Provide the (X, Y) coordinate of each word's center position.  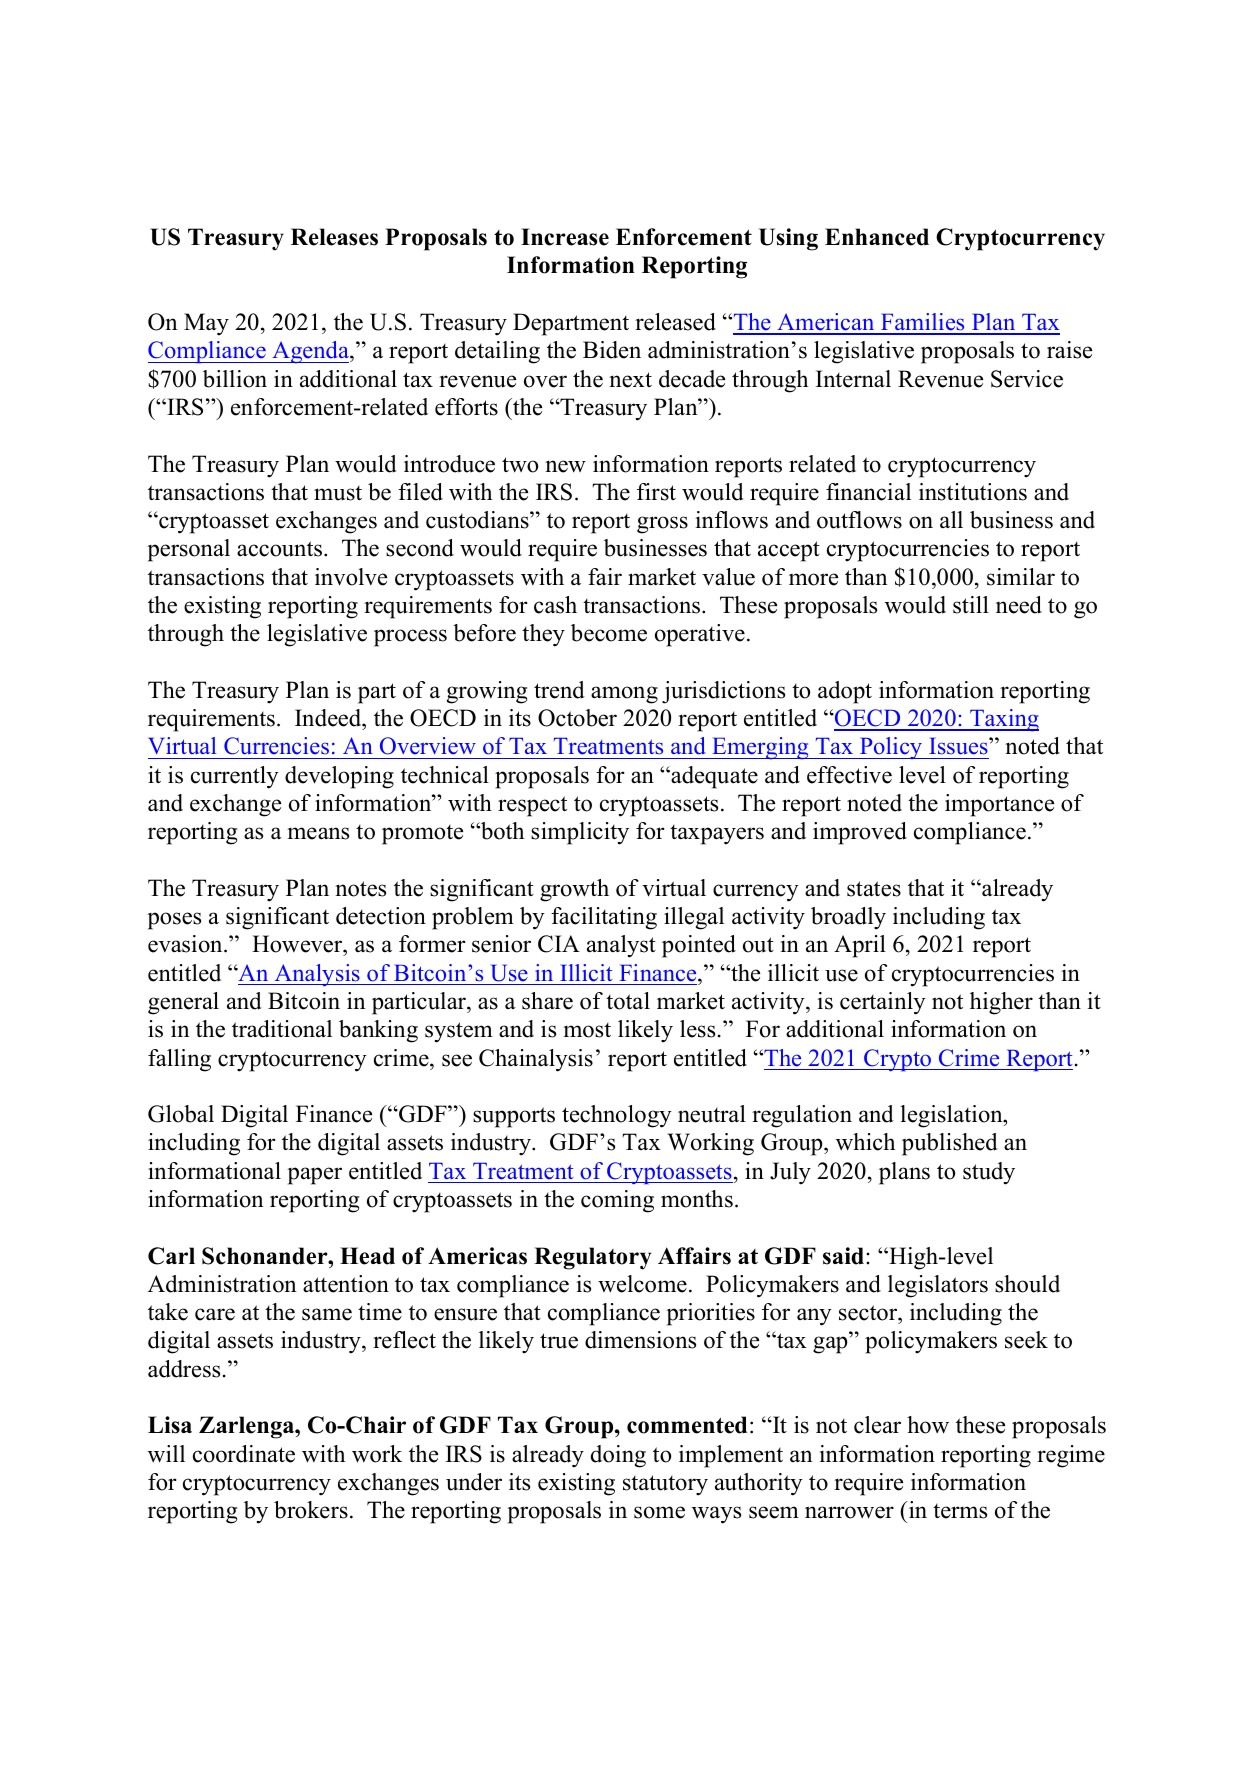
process (410, 638)
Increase (565, 237)
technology (617, 1116)
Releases (334, 237)
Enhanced (877, 237)
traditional (282, 1029)
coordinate (244, 1454)
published (950, 1144)
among (624, 695)
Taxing (1003, 720)
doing (618, 1456)
